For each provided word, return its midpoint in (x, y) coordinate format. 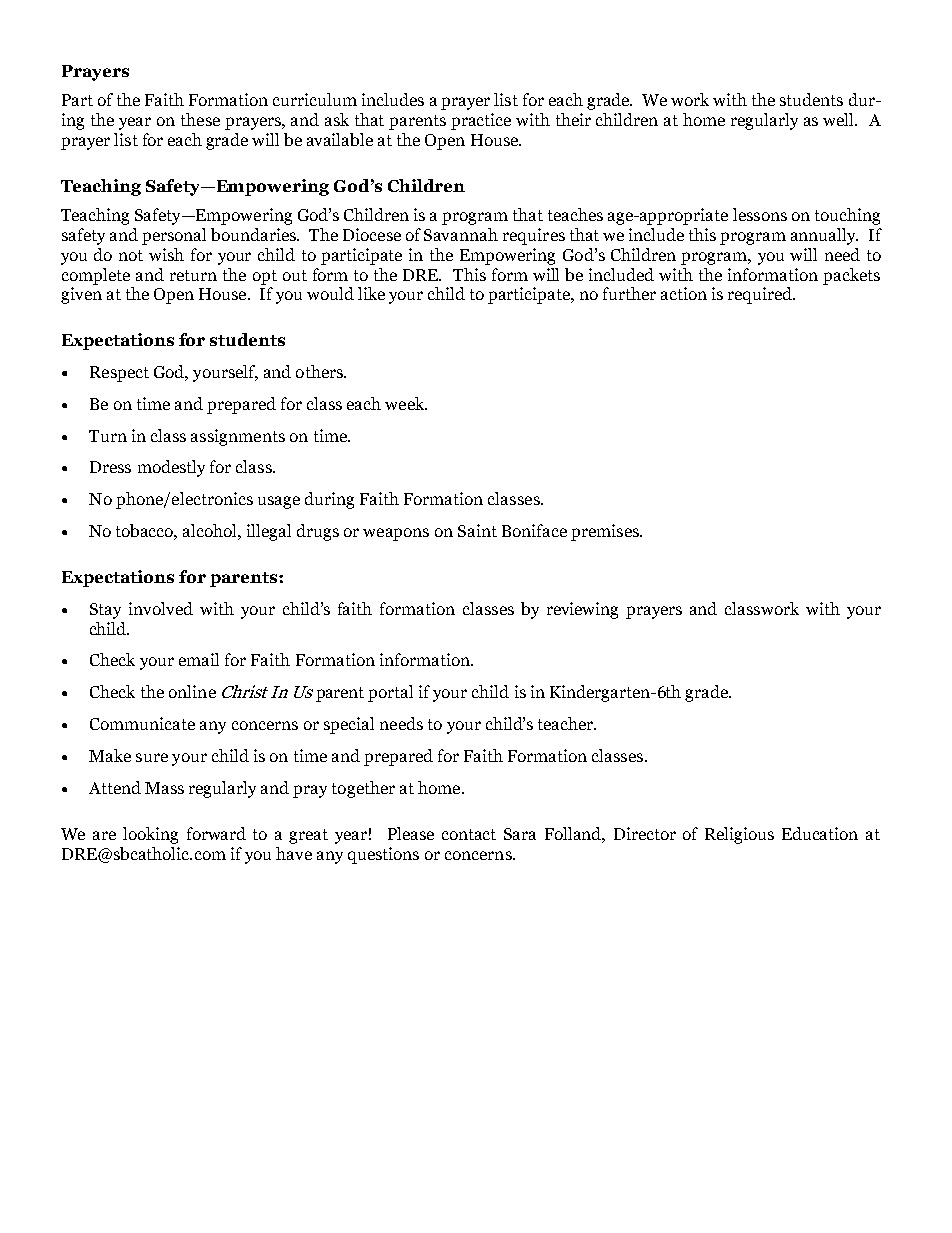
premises (606, 532)
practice (481, 121)
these (200, 119)
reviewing (582, 610)
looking (150, 835)
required (761, 295)
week (406, 403)
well (840, 119)
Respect (119, 374)
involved (161, 608)
